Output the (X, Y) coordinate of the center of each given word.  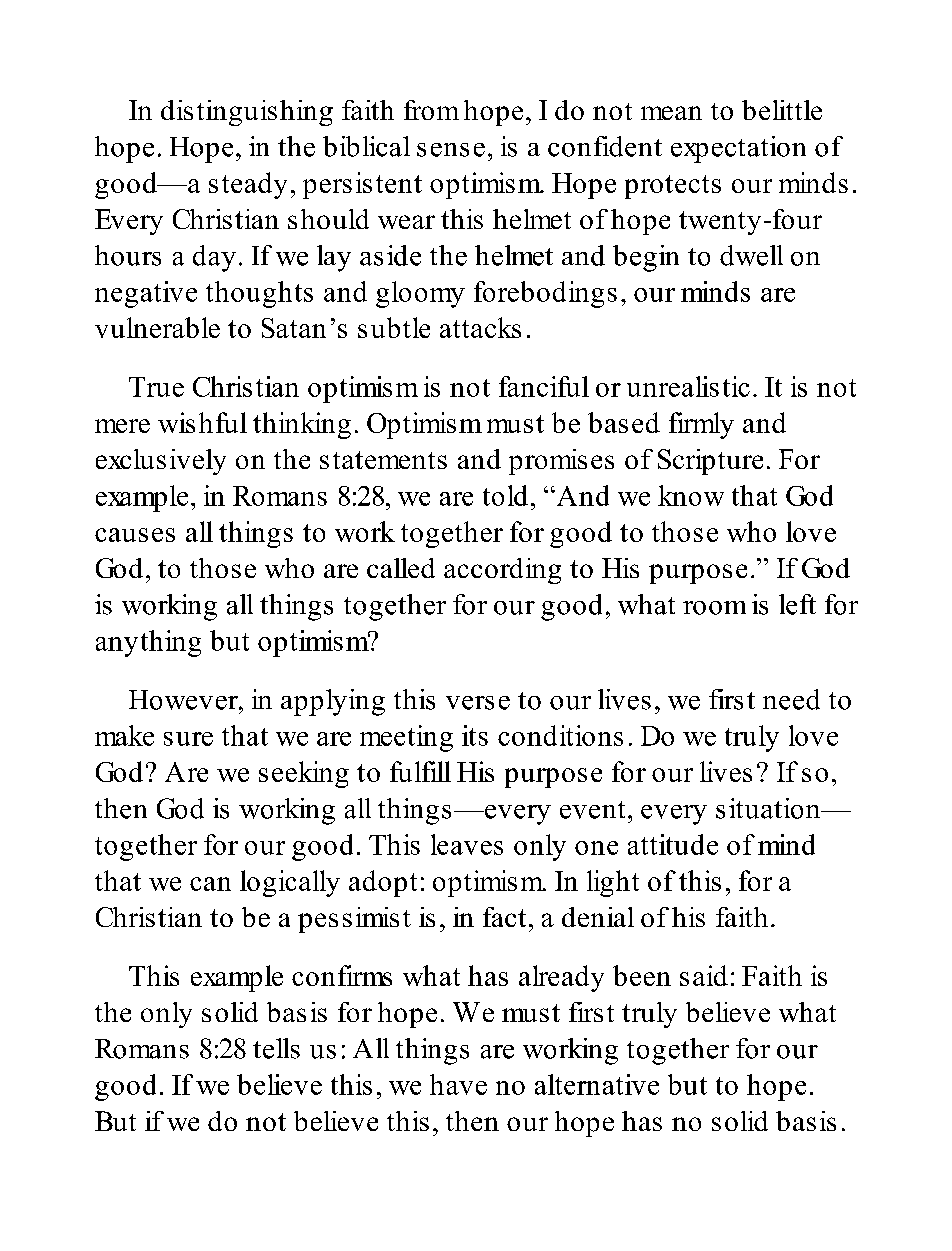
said (704, 975)
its (475, 735)
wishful (202, 422)
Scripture (710, 462)
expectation (738, 149)
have (458, 1084)
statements (383, 460)
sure (188, 739)
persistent (362, 185)
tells (276, 1048)
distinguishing (247, 113)
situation (769, 808)
